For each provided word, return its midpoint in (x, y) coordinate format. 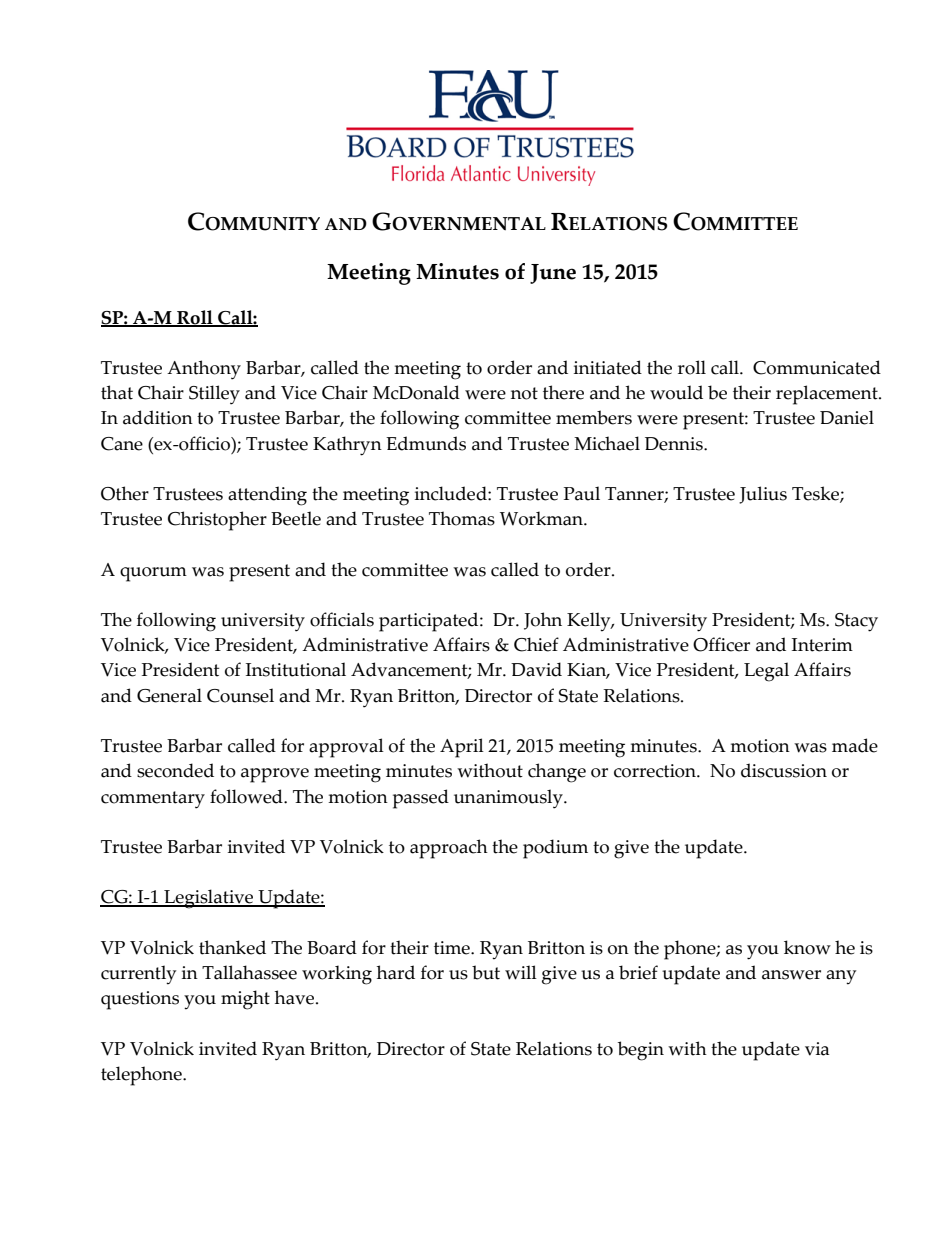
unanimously (509, 799)
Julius (763, 495)
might (245, 1000)
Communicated (817, 367)
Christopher (217, 521)
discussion (784, 770)
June (553, 274)
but (486, 972)
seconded (175, 770)
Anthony (204, 370)
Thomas (462, 518)
